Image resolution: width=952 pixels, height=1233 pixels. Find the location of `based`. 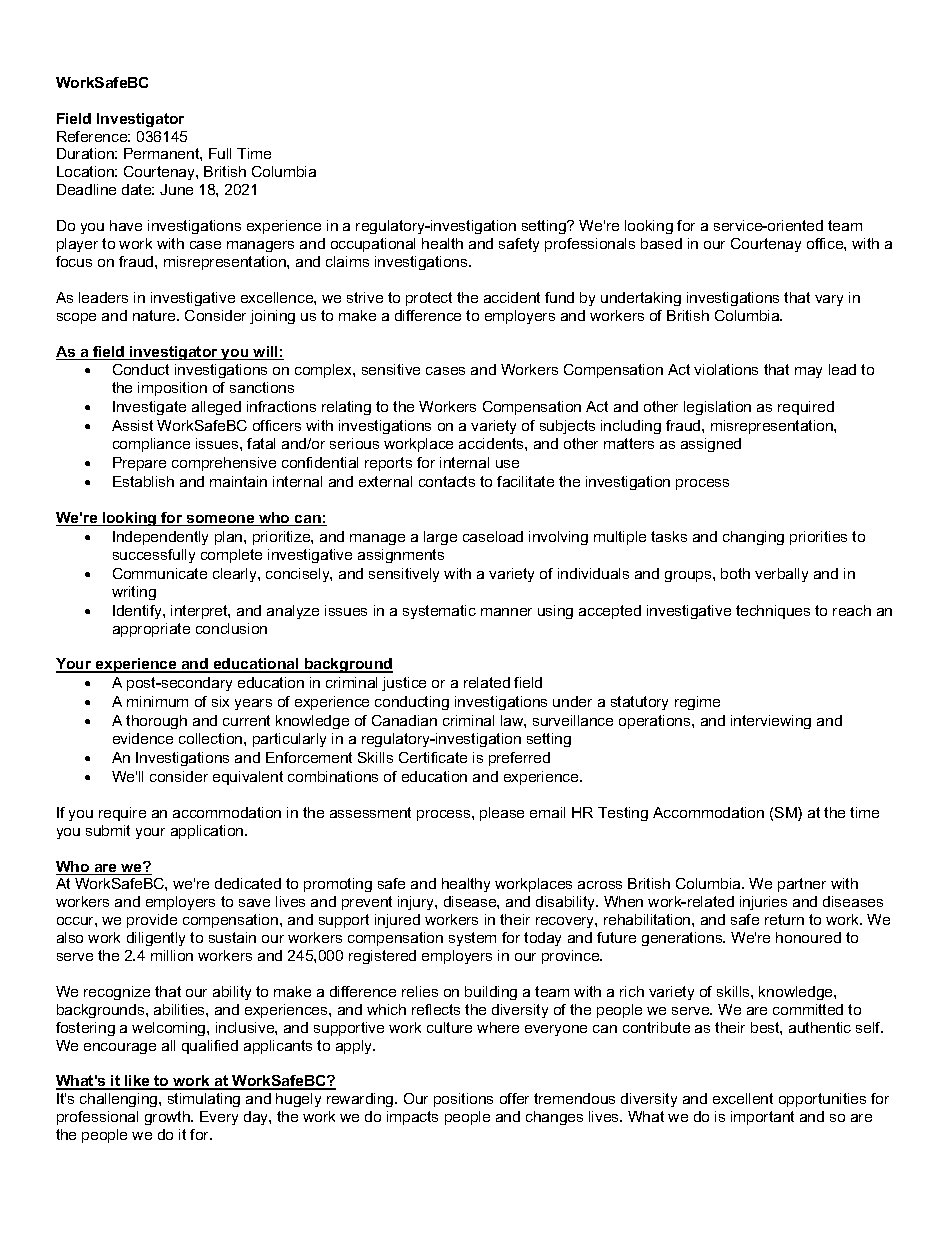

based is located at coordinates (661, 243).
